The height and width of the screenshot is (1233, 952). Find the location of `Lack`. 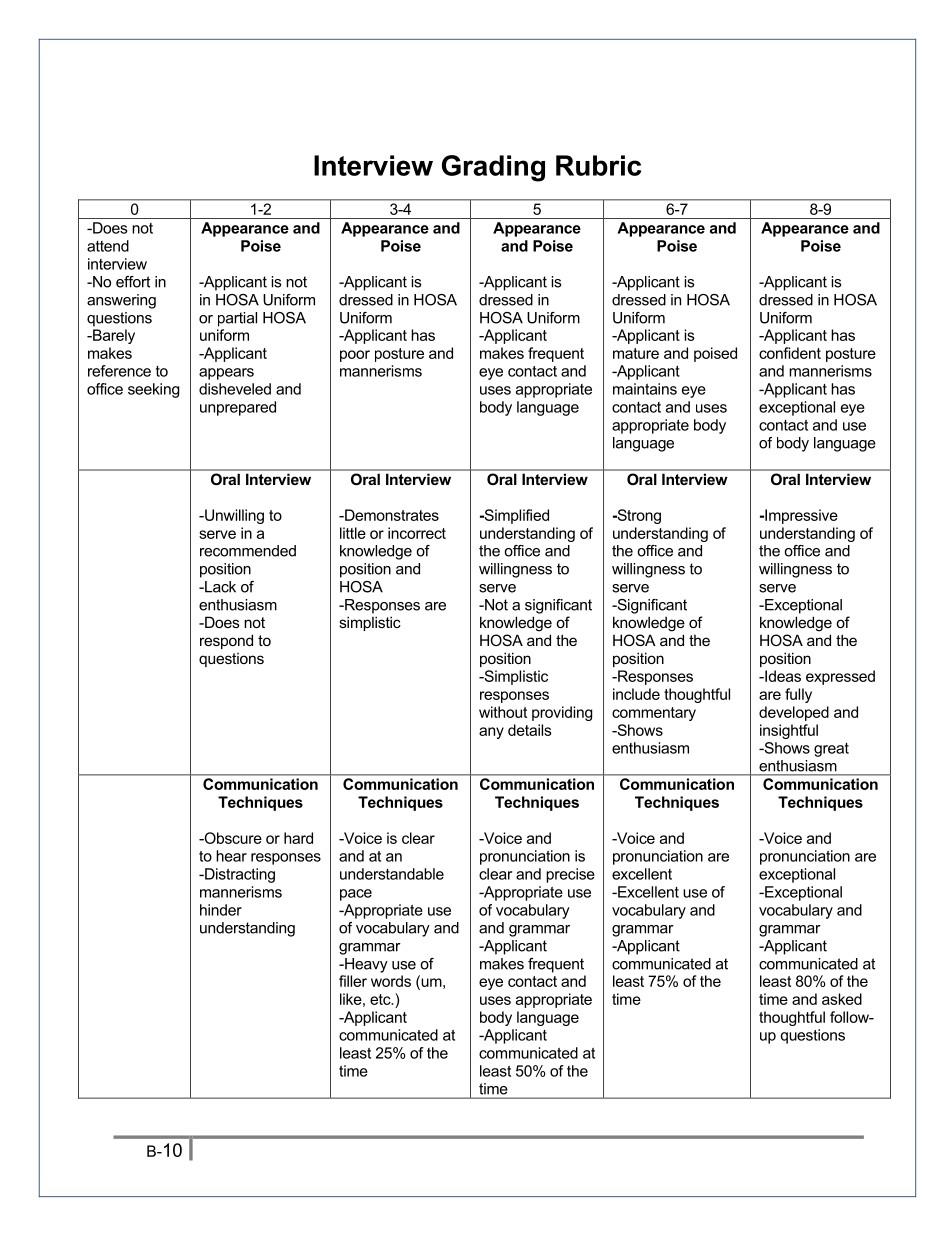

Lack is located at coordinates (219, 587).
